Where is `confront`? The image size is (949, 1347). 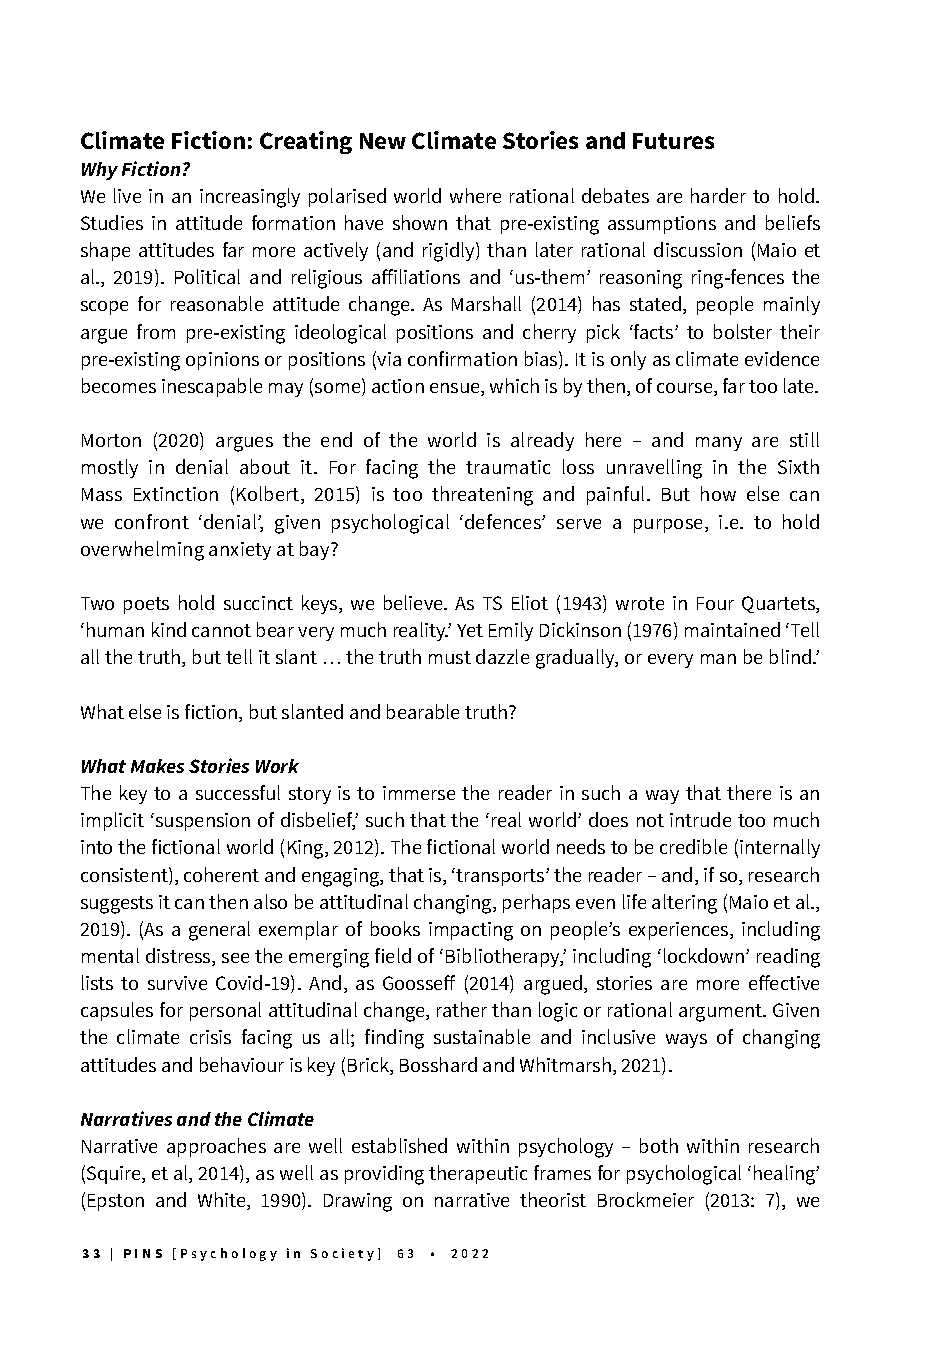 confront is located at coordinates (152, 521).
